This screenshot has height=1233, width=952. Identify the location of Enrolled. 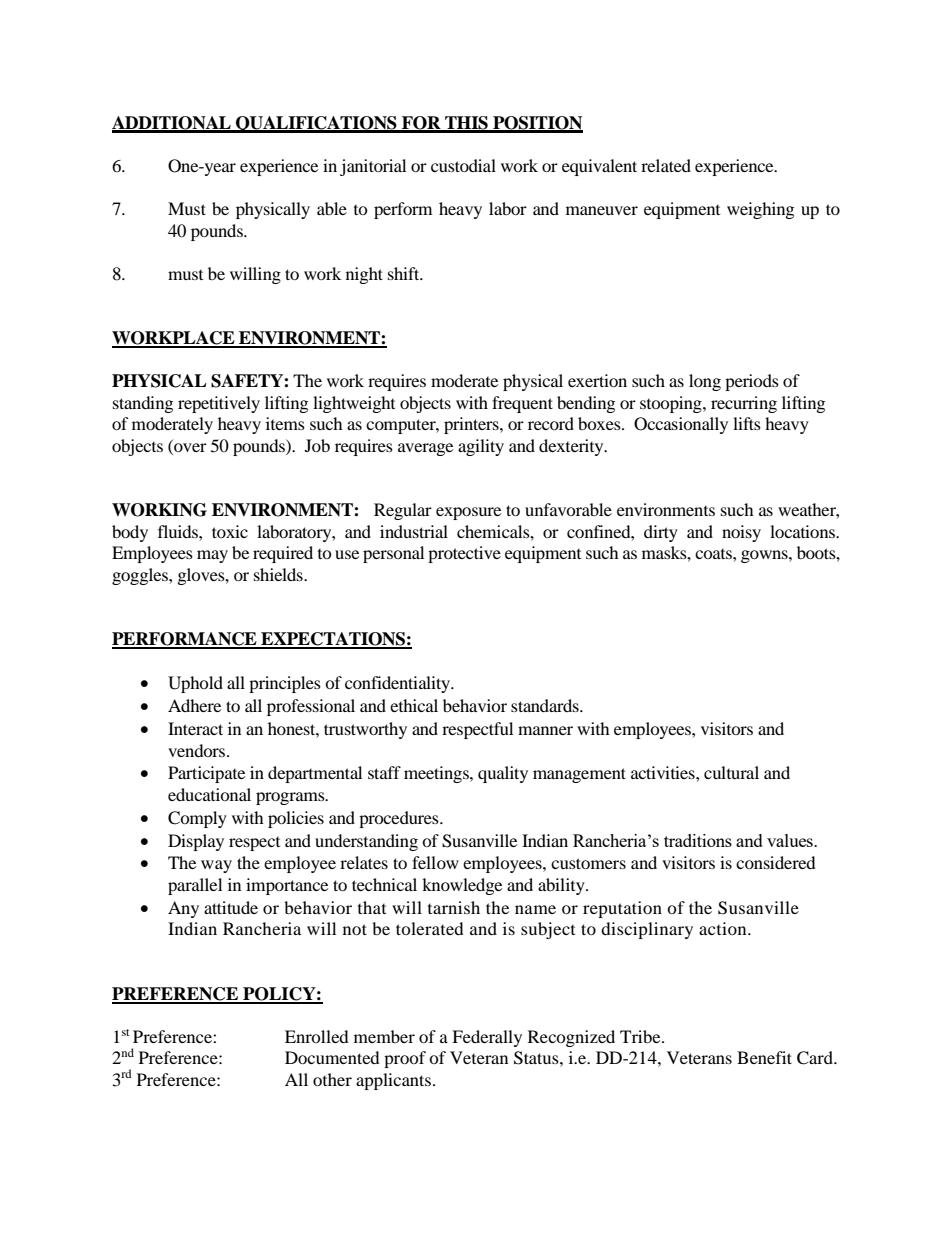
(317, 1036).
